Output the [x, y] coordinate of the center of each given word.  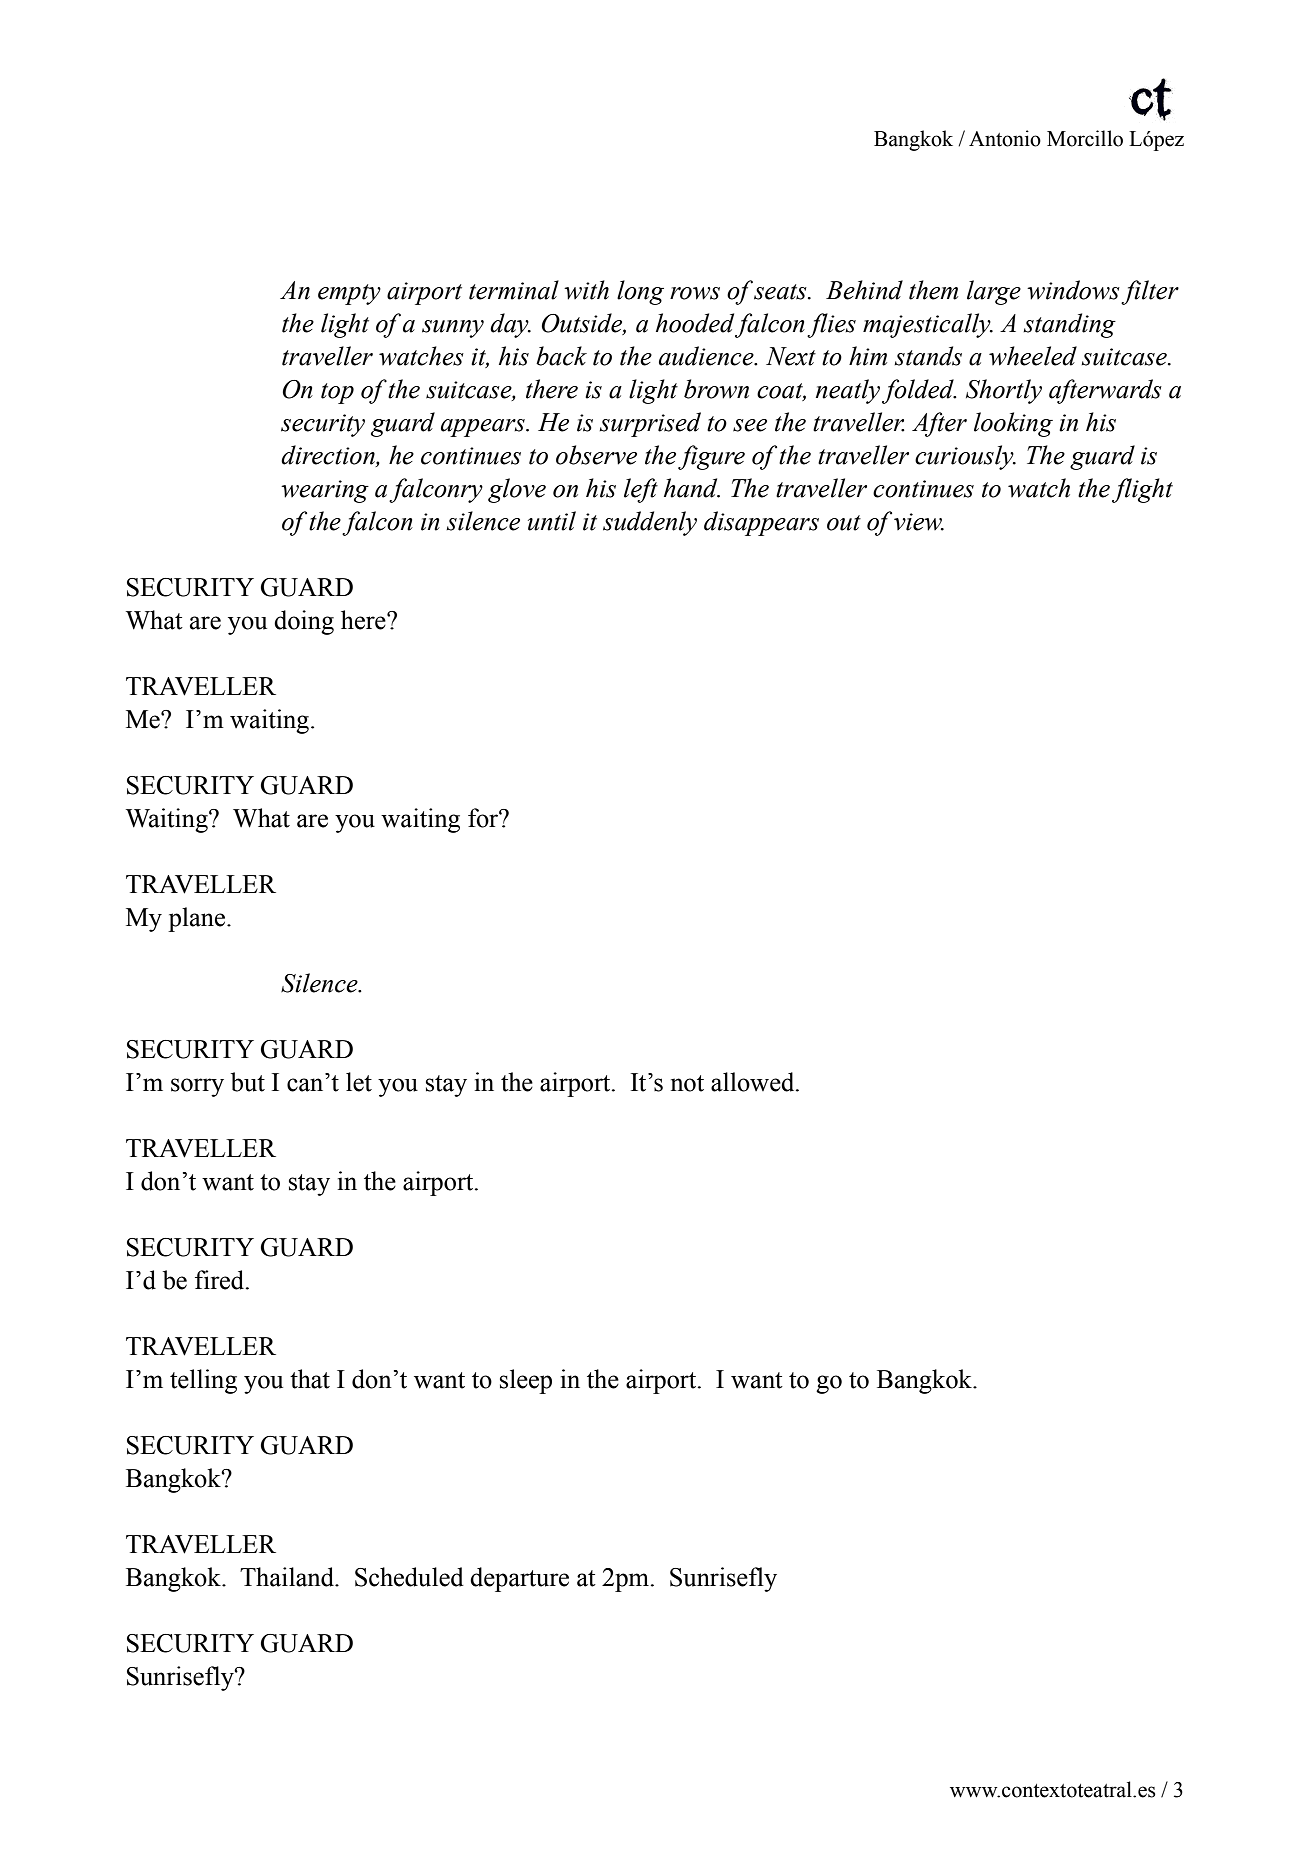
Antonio [1005, 138]
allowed [754, 1082]
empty [349, 294]
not [687, 1083]
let [359, 1082]
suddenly [650, 523]
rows [695, 293]
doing [304, 622]
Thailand [288, 1577]
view [919, 522]
